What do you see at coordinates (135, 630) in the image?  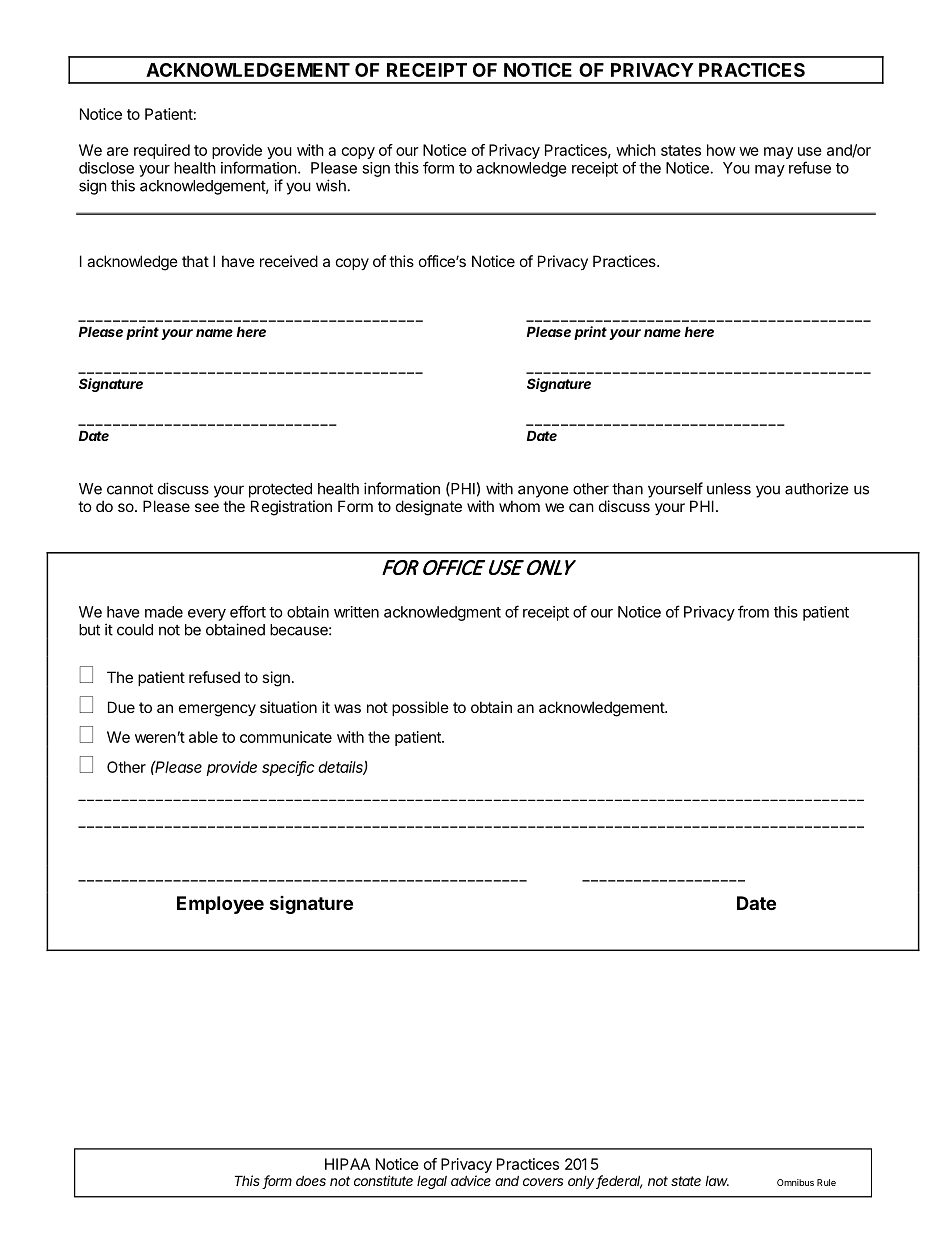 I see `could` at bounding box center [135, 630].
